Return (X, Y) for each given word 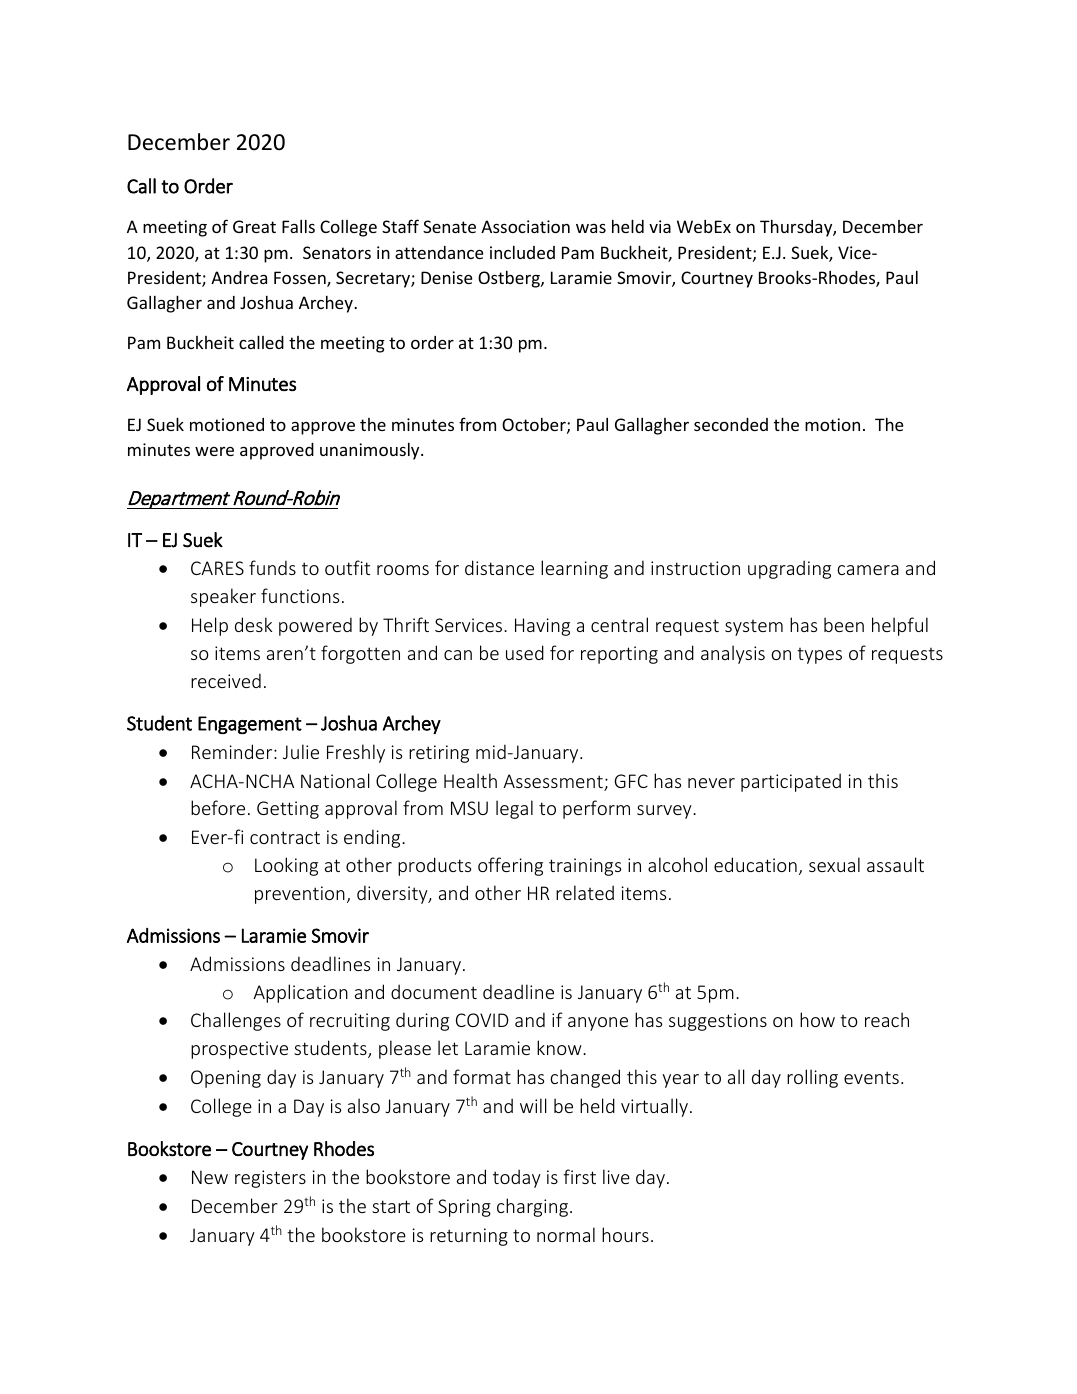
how (817, 1019)
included (522, 252)
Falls (298, 226)
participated (791, 782)
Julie (301, 751)
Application (300, 993)
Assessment (554, 782)
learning (574, 569)
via (660, 226)
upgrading (789, 569)
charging (532, 1207)
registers (270, 1179)
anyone (598, 1024)
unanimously (371, 451)
